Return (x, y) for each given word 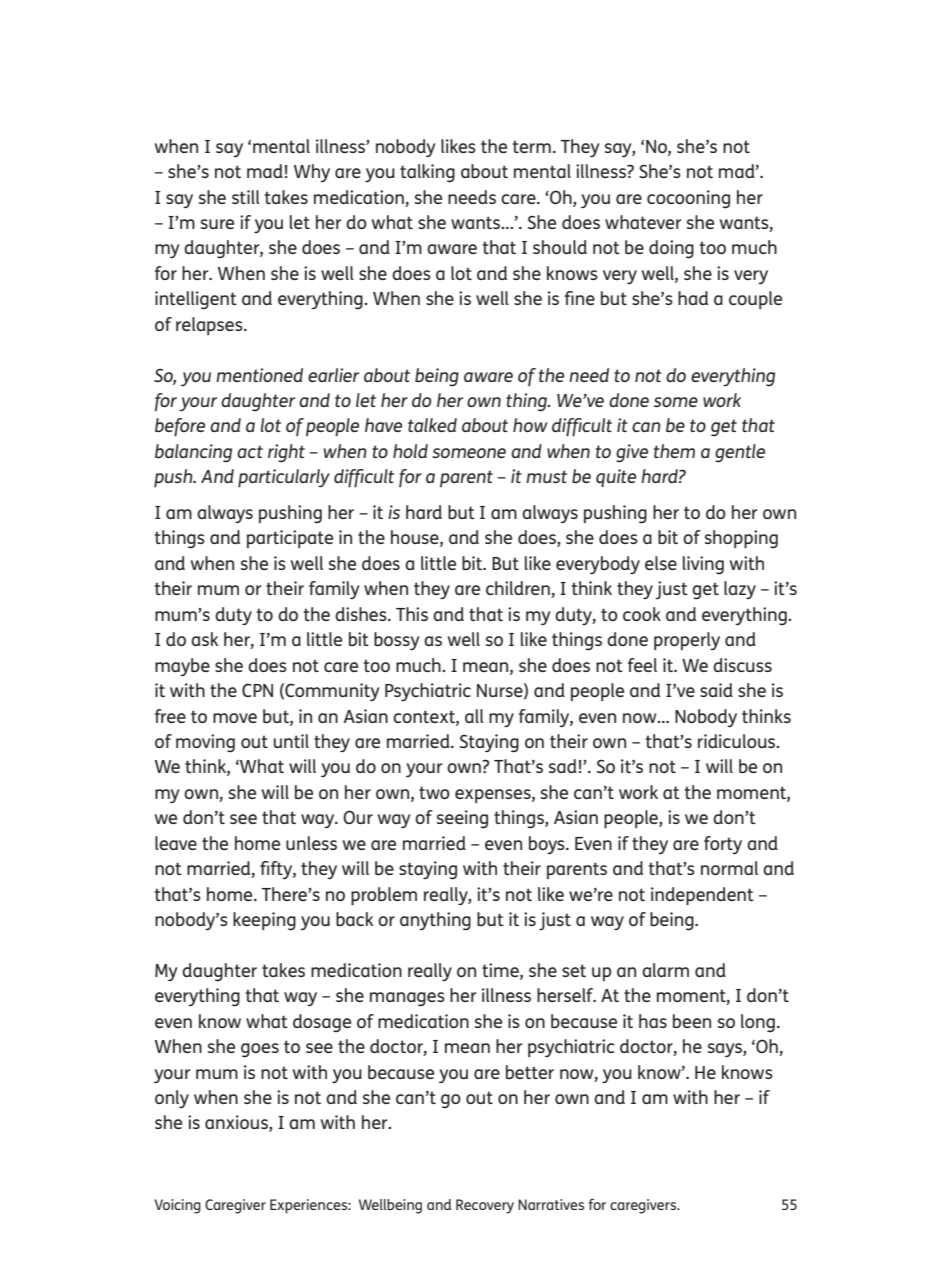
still (246, 197)
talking (427, 173)
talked (432, 425)
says (726, 1050)
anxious (237, 1123)
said (716, 690)
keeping (264, 921)
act (250, 451)
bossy (396, 641)
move (235, 718)
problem (384, 896)
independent (702, 896)
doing (671, 249)
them (674, 451)
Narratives (551, 1204)
